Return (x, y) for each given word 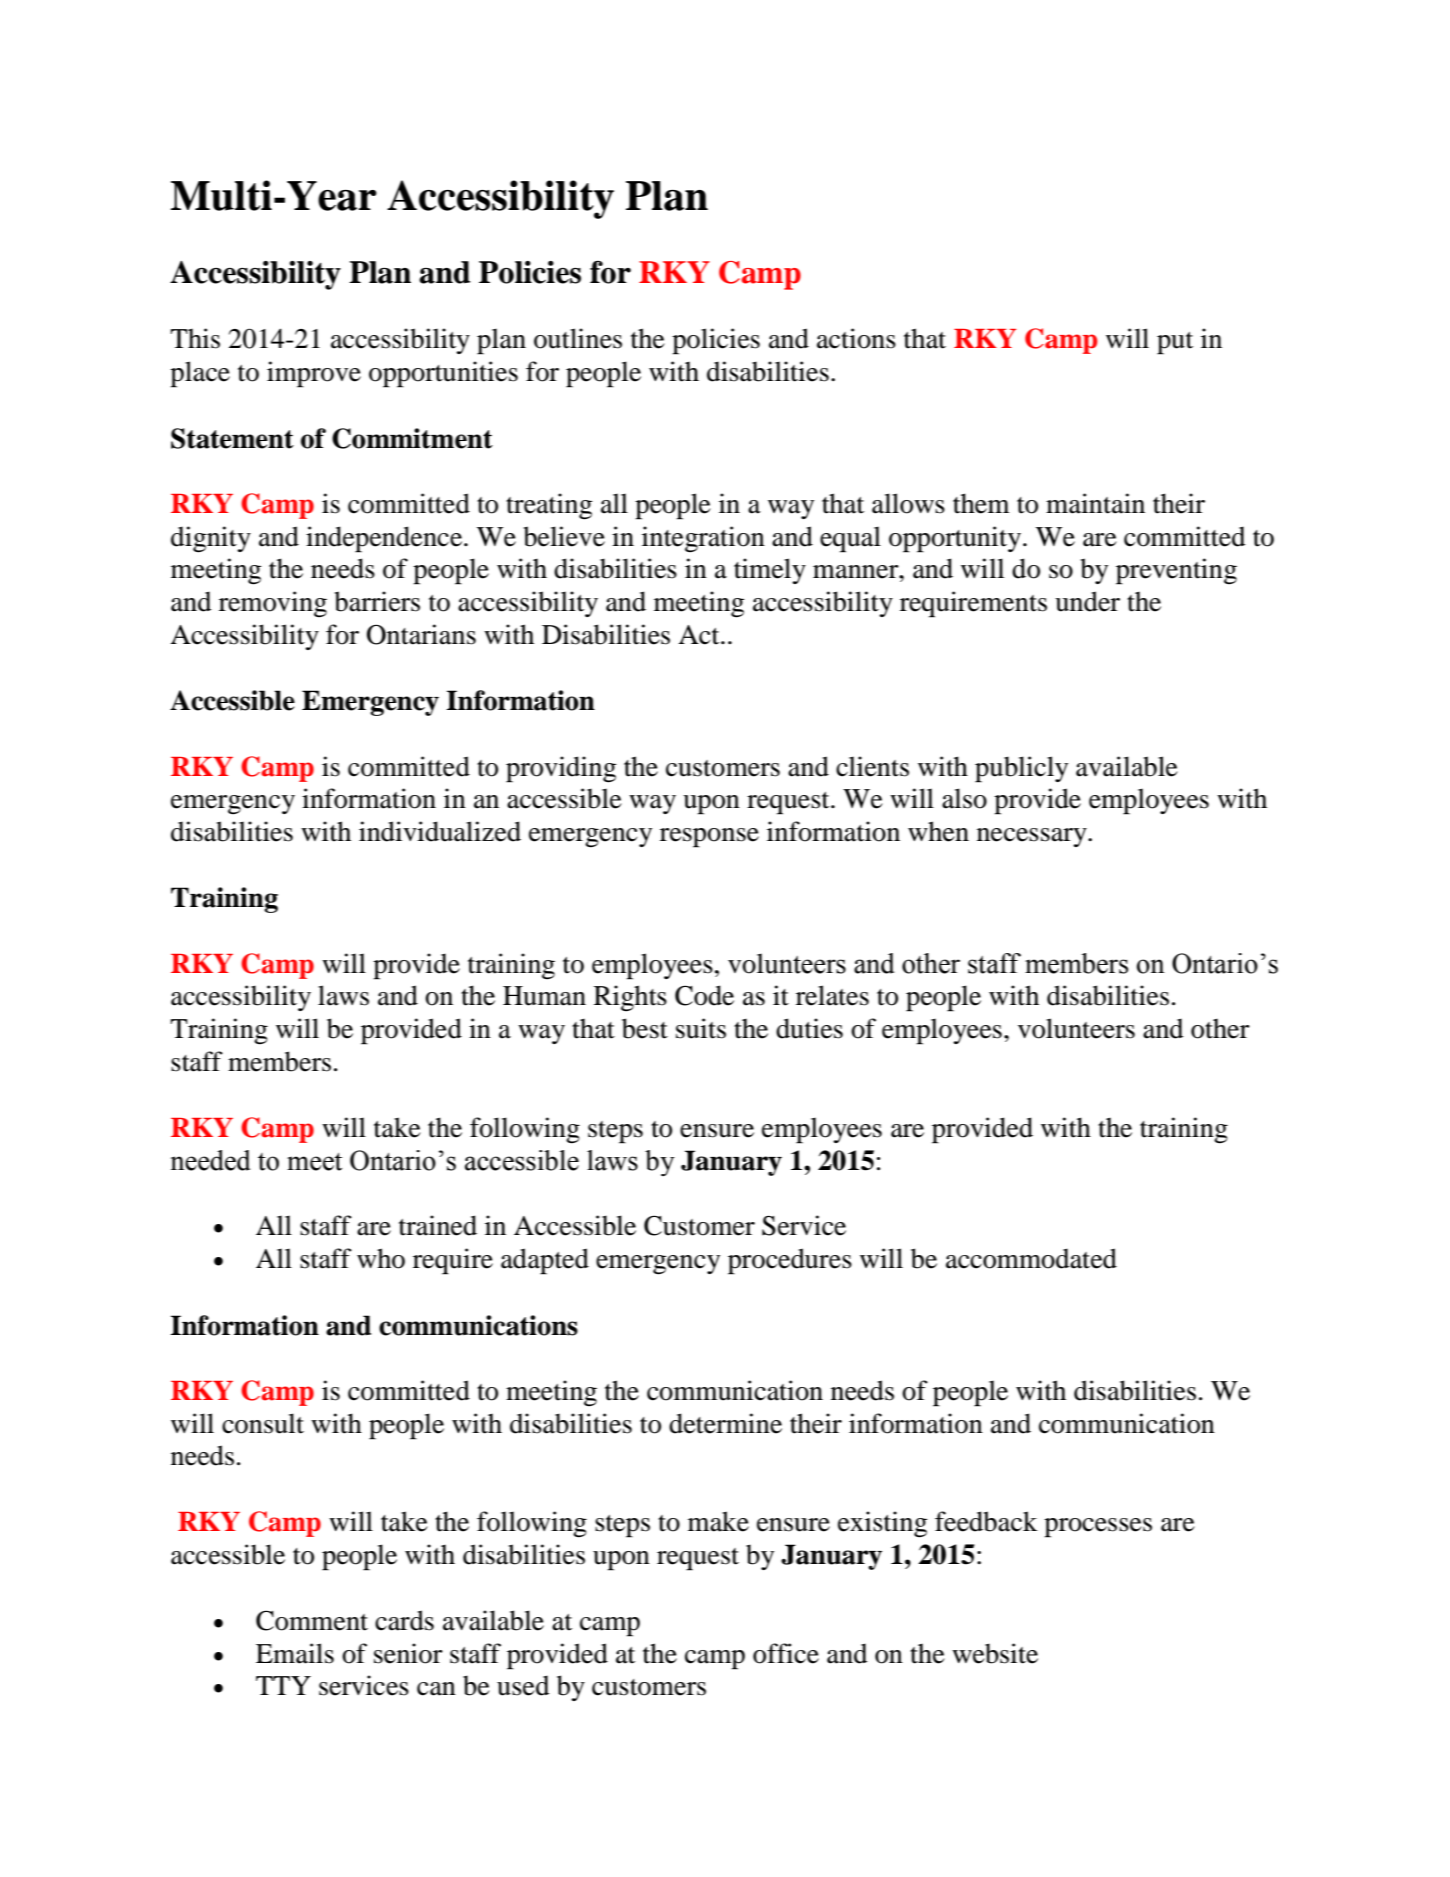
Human (544, 996)
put (1175, 343)
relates (832, 995)
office (786, 1653)
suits (701, 1028)
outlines (578, 338)
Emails (295, 1653)
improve (314, 374)
